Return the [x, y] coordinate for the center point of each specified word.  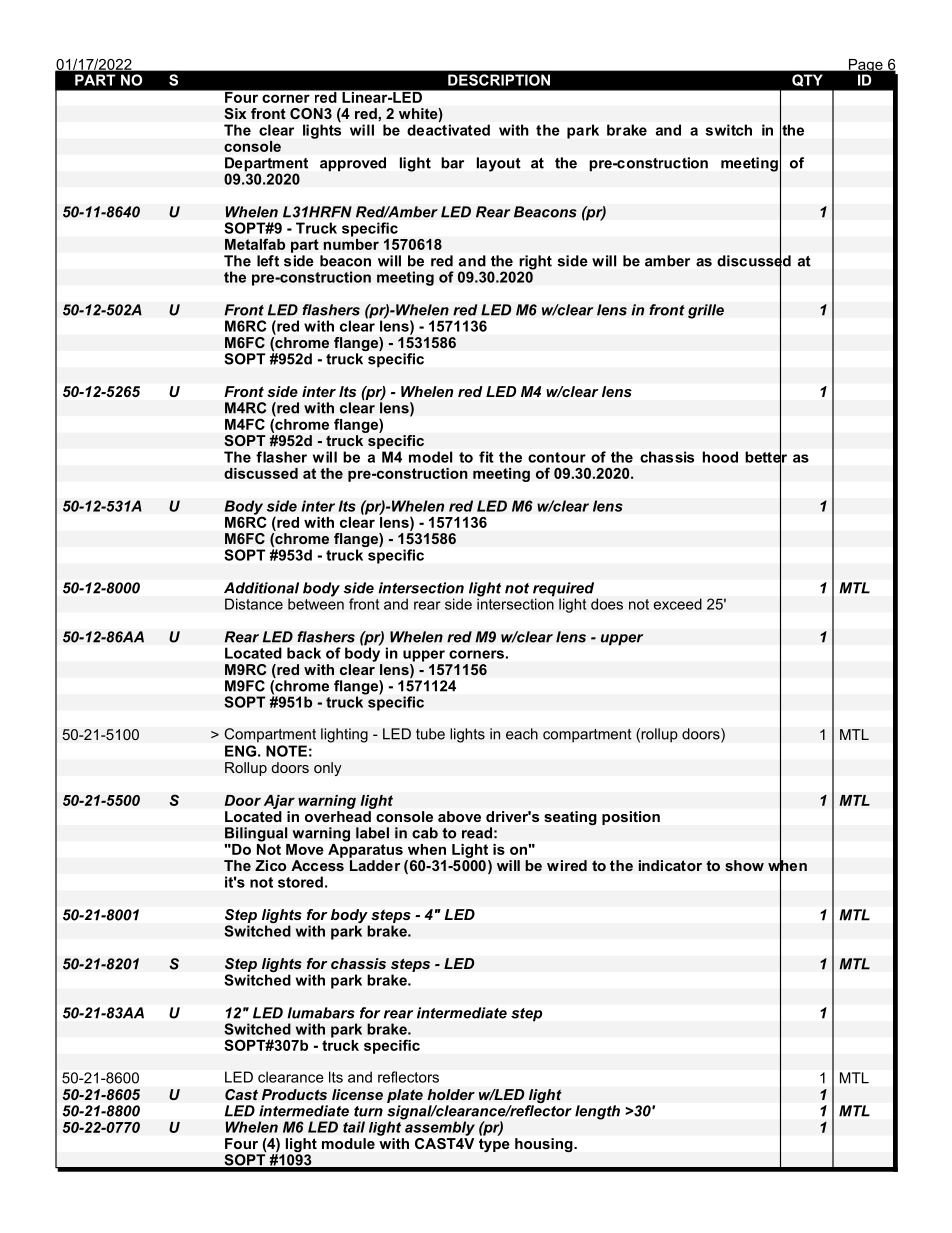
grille [706, 311]
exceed [677, 604]
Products [294, 1094]
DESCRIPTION [499, 80]
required [563, 590]
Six [235, 114]
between [316, 603]
